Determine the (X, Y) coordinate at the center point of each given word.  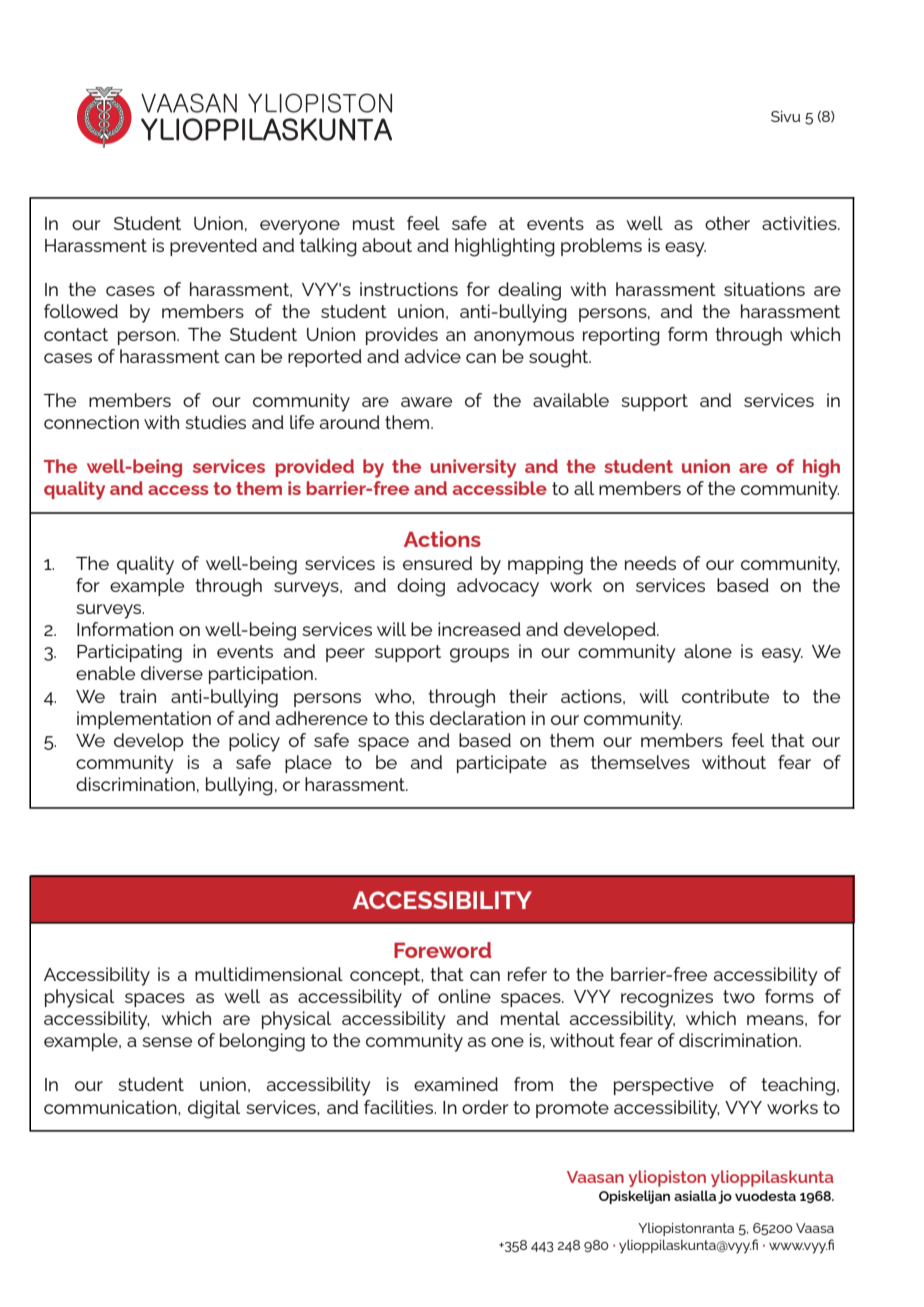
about (387, 245)
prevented (213, 247)
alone (708, 651)
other (727, 223)
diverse (172, 673)
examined (456, 1084)
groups (479, 655)
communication (111, 1107)
